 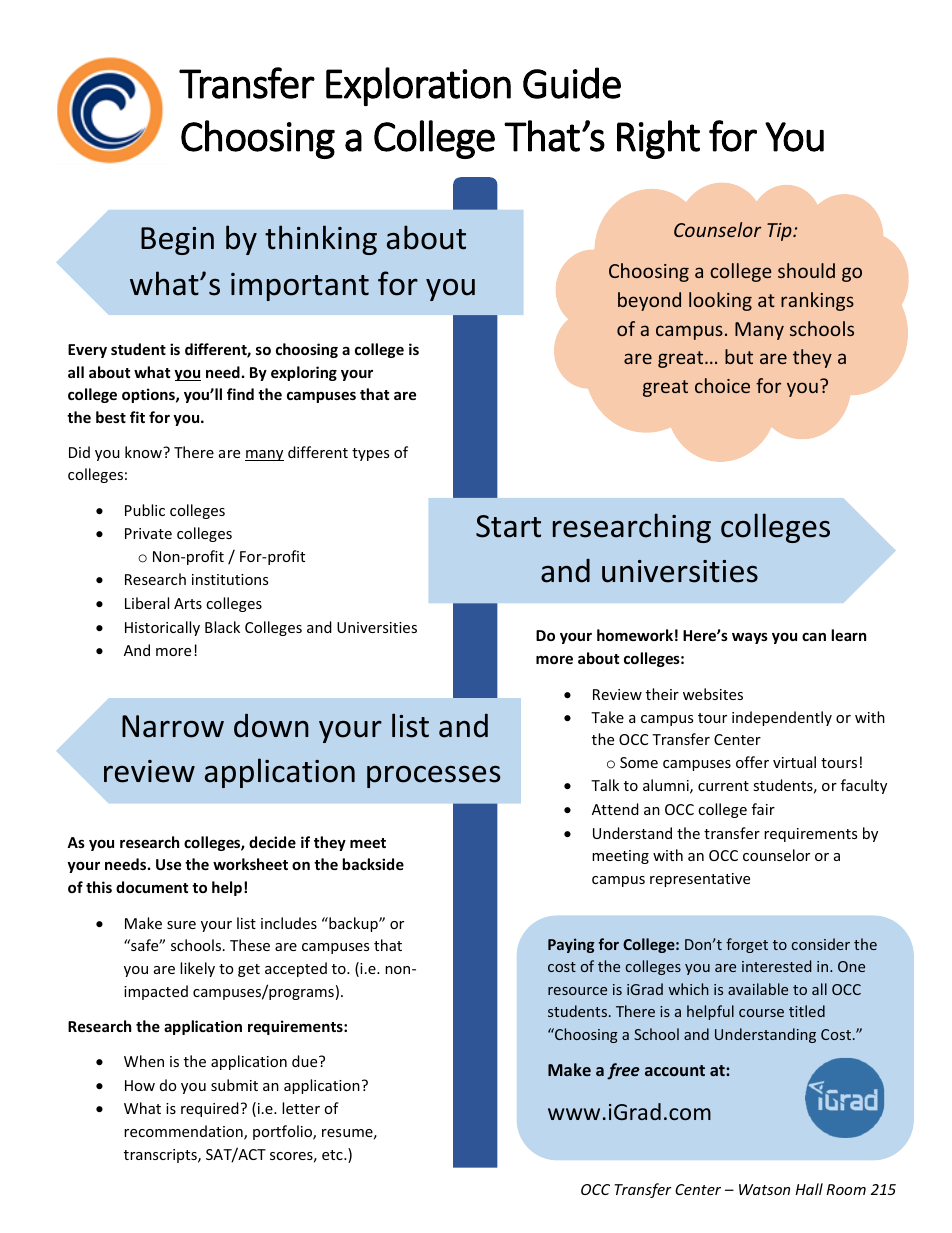 What do you see at coordinates (184, 1132) in the screenshot?
I see `recommendation` at bounding box center [184, 1132].
